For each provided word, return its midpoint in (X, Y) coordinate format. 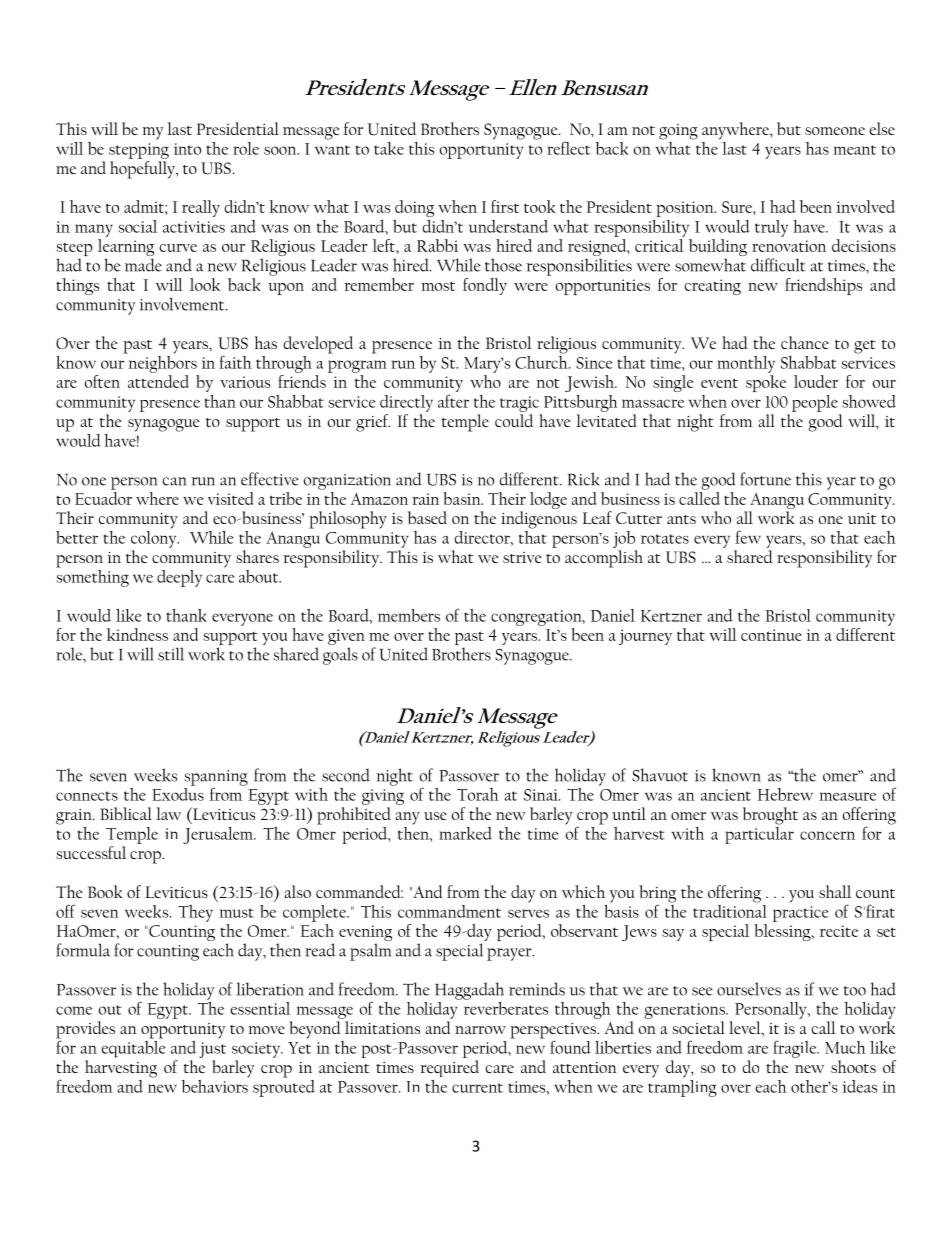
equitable (133, 1048)
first (505, 206)
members (409, 615)
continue (771, 635)
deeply (179, 578)
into (187, 149)
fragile (796, 1049)
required (449, 1068)
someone (835, 131)
